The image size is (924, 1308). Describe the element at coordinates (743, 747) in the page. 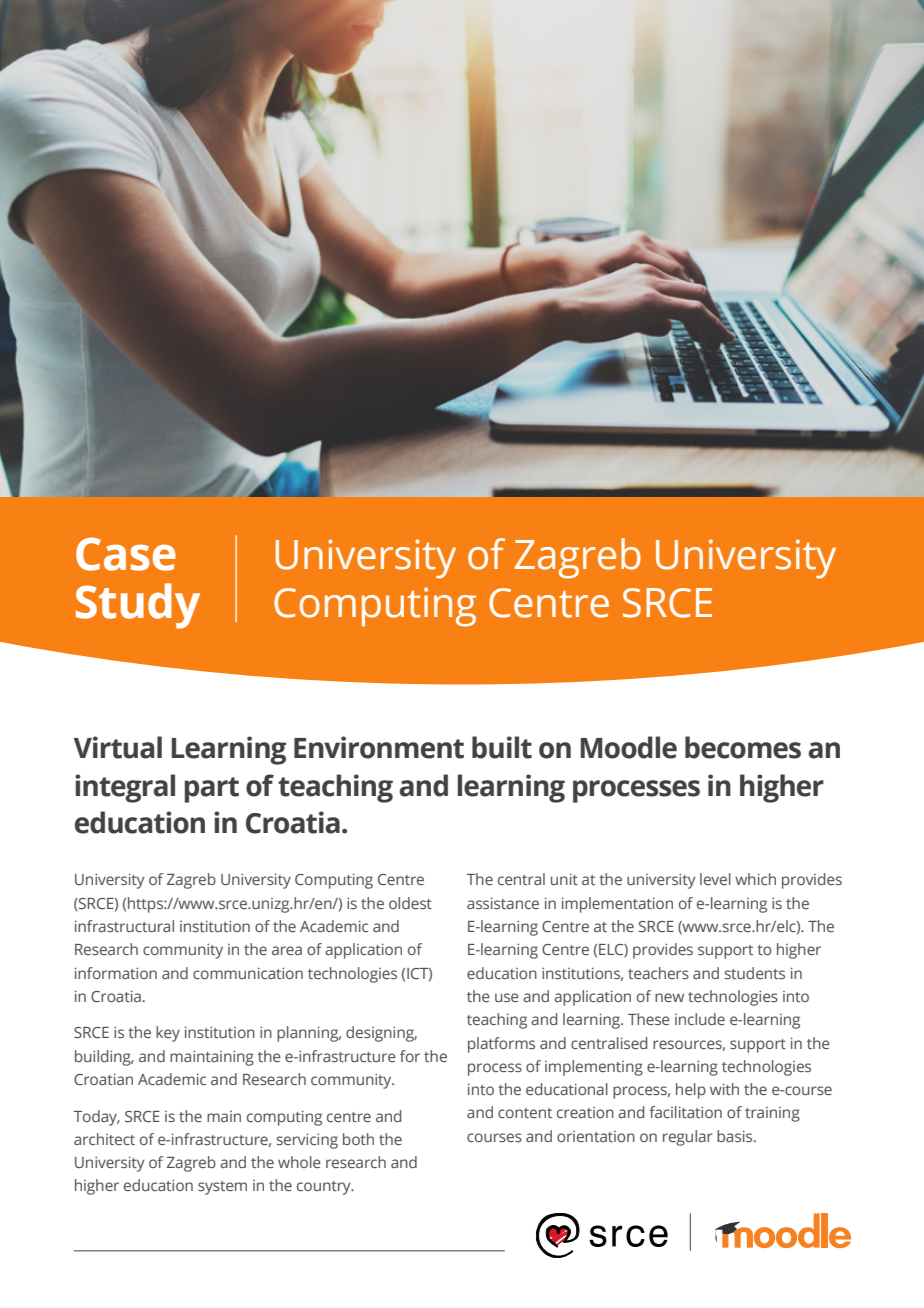

I see `becomes` at that location.
